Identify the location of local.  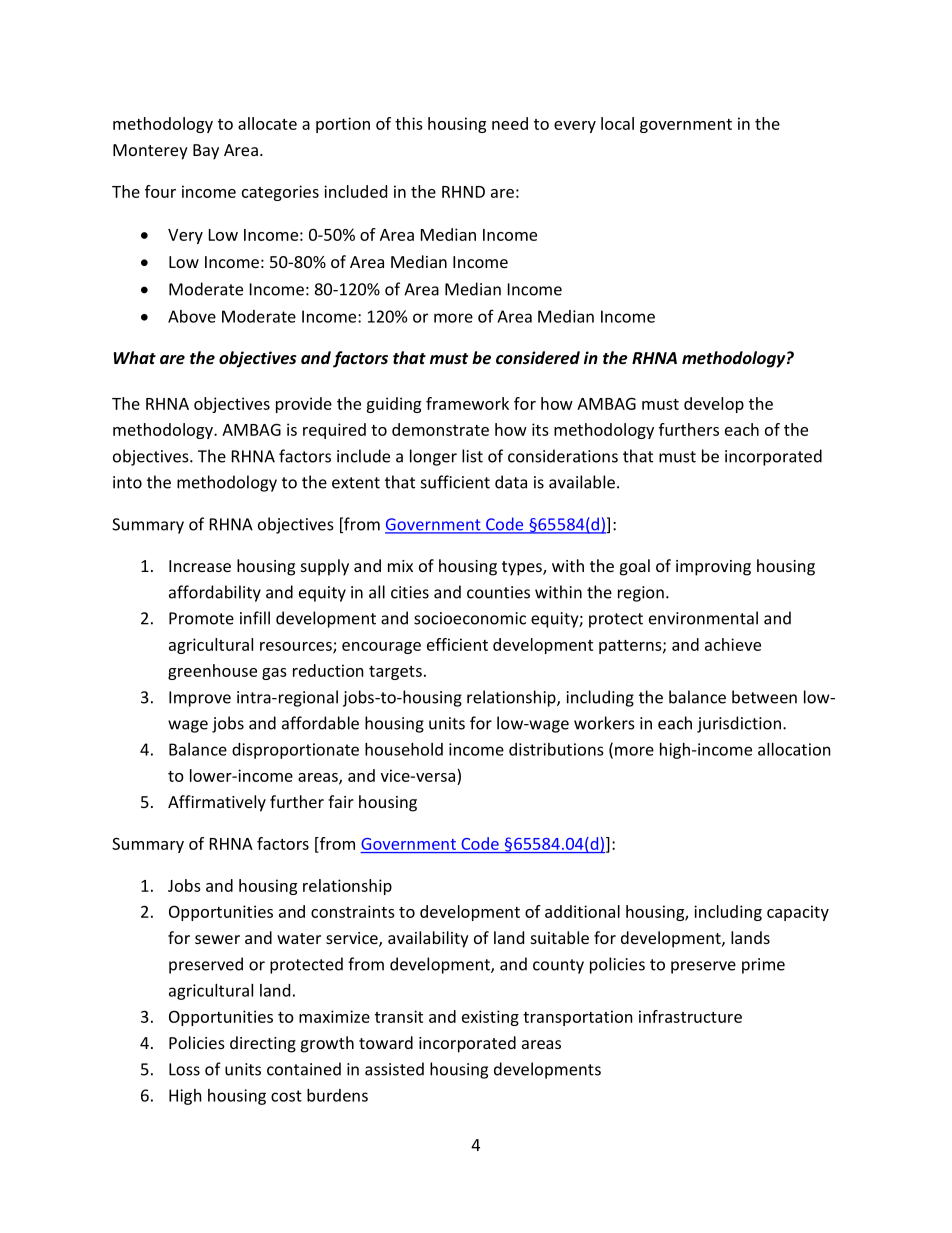
(617, 123).
